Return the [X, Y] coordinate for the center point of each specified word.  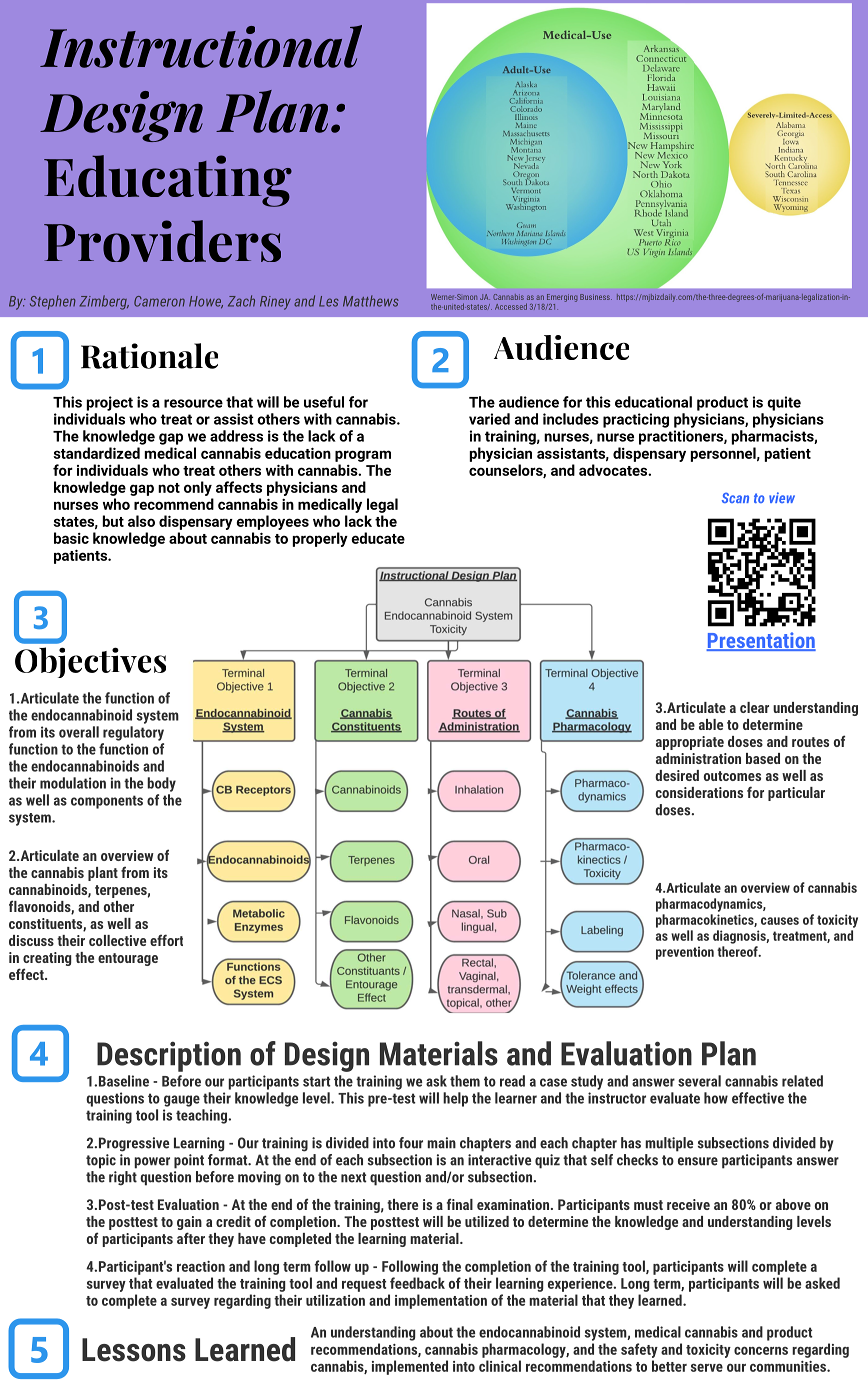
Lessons [134, 1350]
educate [378, 538]
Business [596, 297]
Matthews [371, 301]
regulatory [133, 733]
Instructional [201, 46]
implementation [441, 1301]
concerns [761, 1350]
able [711, 724]
